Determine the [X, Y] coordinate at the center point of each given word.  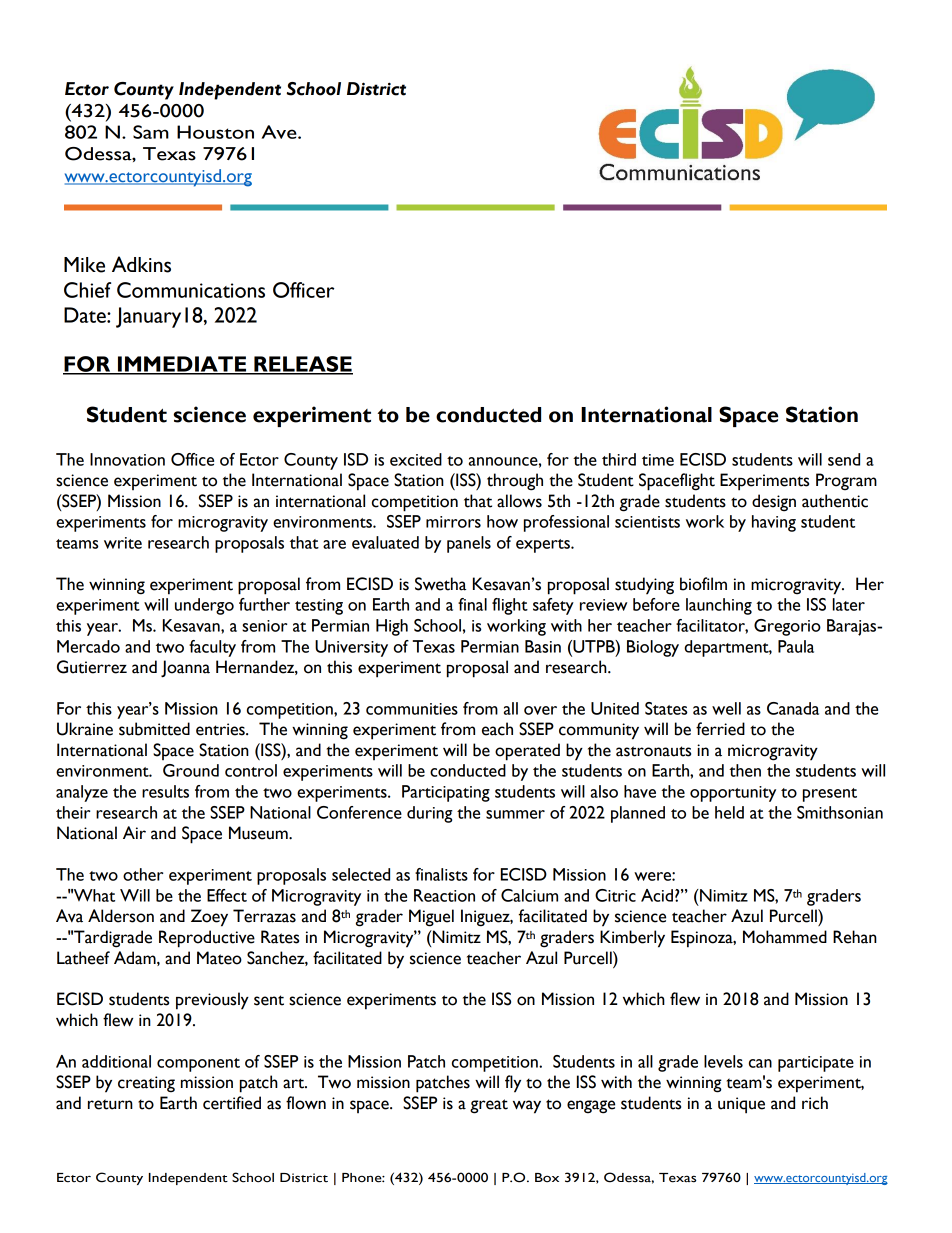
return [110, 1104]
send [844, 459]
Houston [215, 132]
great [489, 1106]
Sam [151, 132]
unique [741, 1105]
